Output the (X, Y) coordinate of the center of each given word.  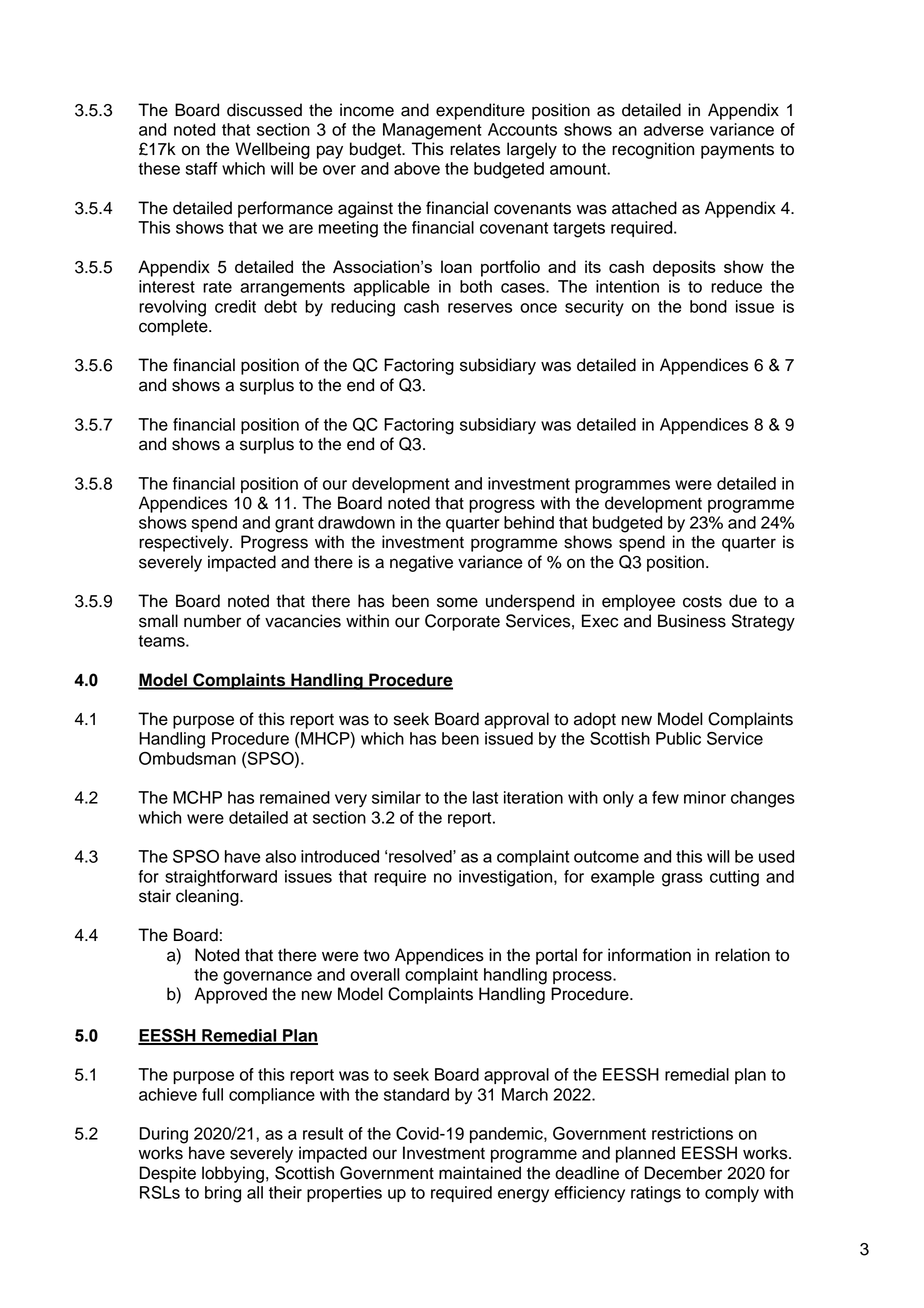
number (212, 621)
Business (692, 621)
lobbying (233, 1174)
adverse (674, 129)
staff (201, 168)
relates (475, 149)
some (457, 602)
